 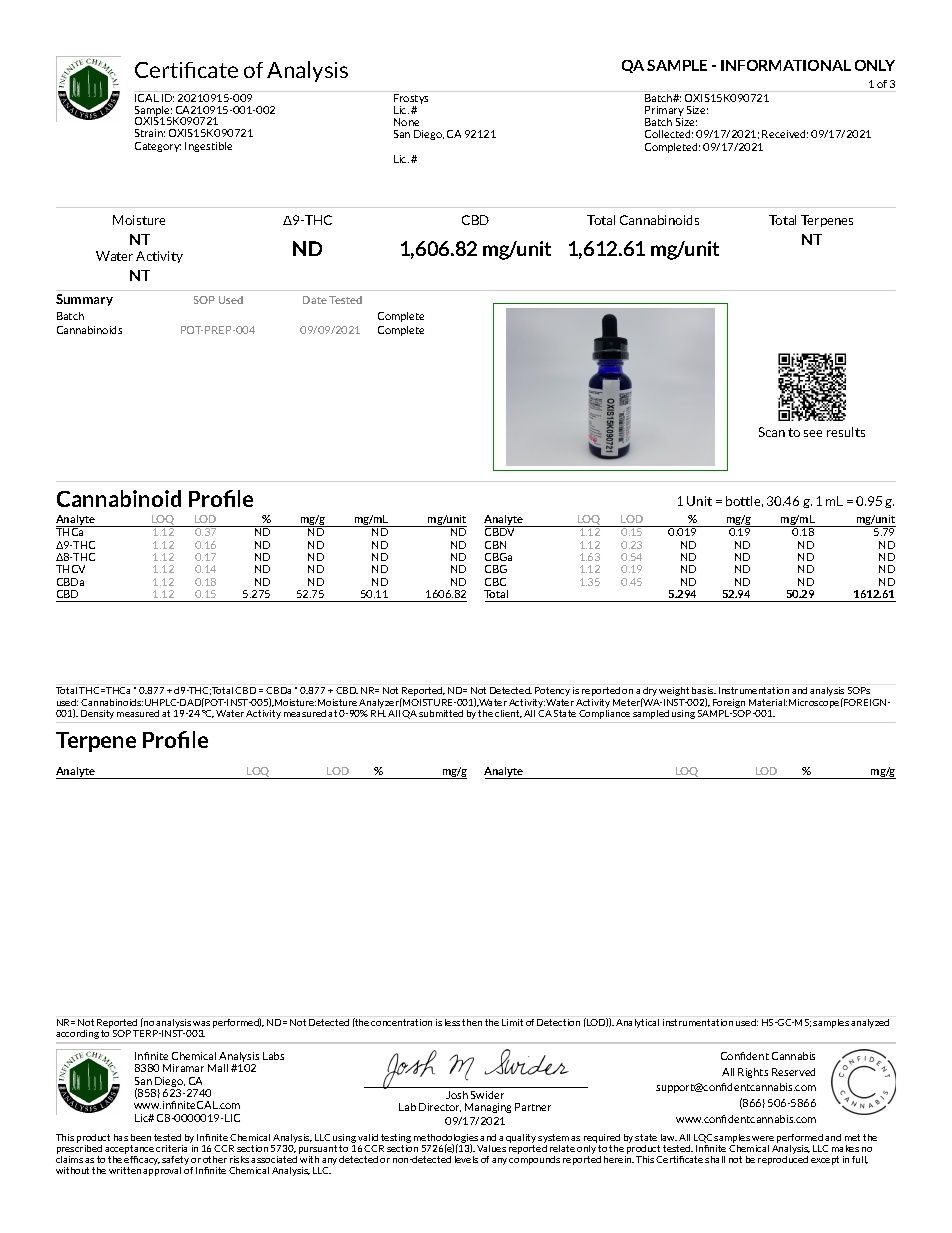 I want to click on was, so click(x=201, y=1023).
